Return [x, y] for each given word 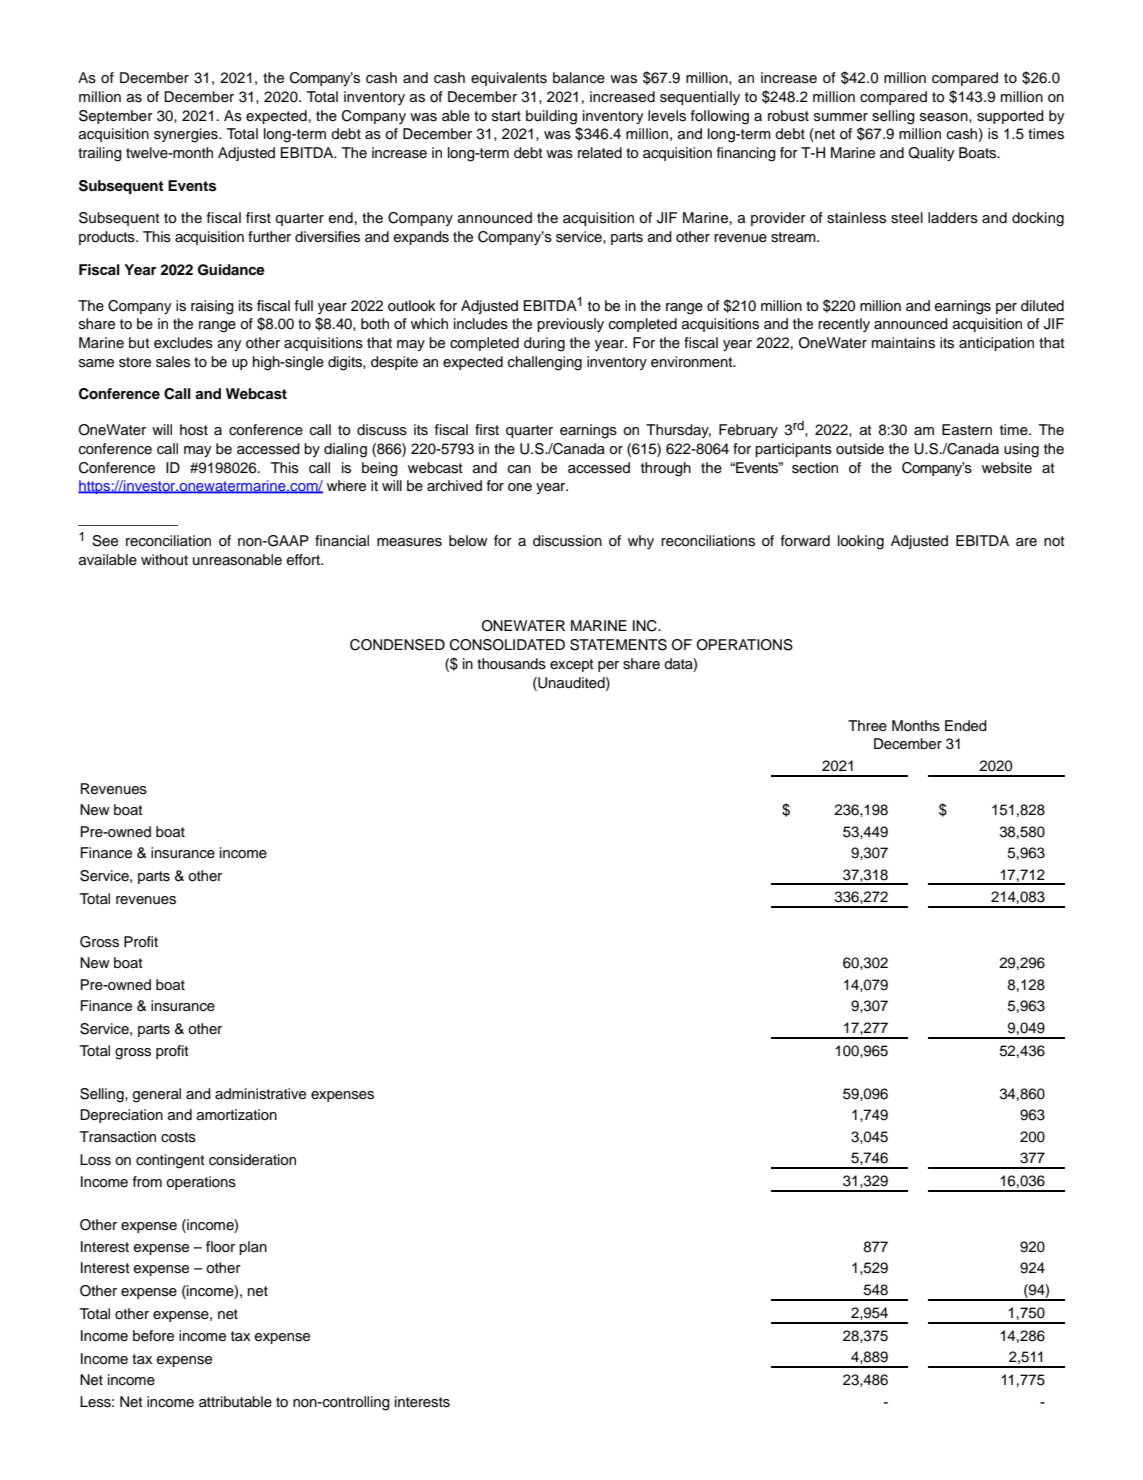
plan [253, 1248]
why [641, 542]
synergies [187, 135]
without [164, 560]
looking [861, 542]
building [551, 117]
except [572, 665]
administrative [260, 1094]
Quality [931, 154]
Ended [966, 726]
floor [220, 1247]
